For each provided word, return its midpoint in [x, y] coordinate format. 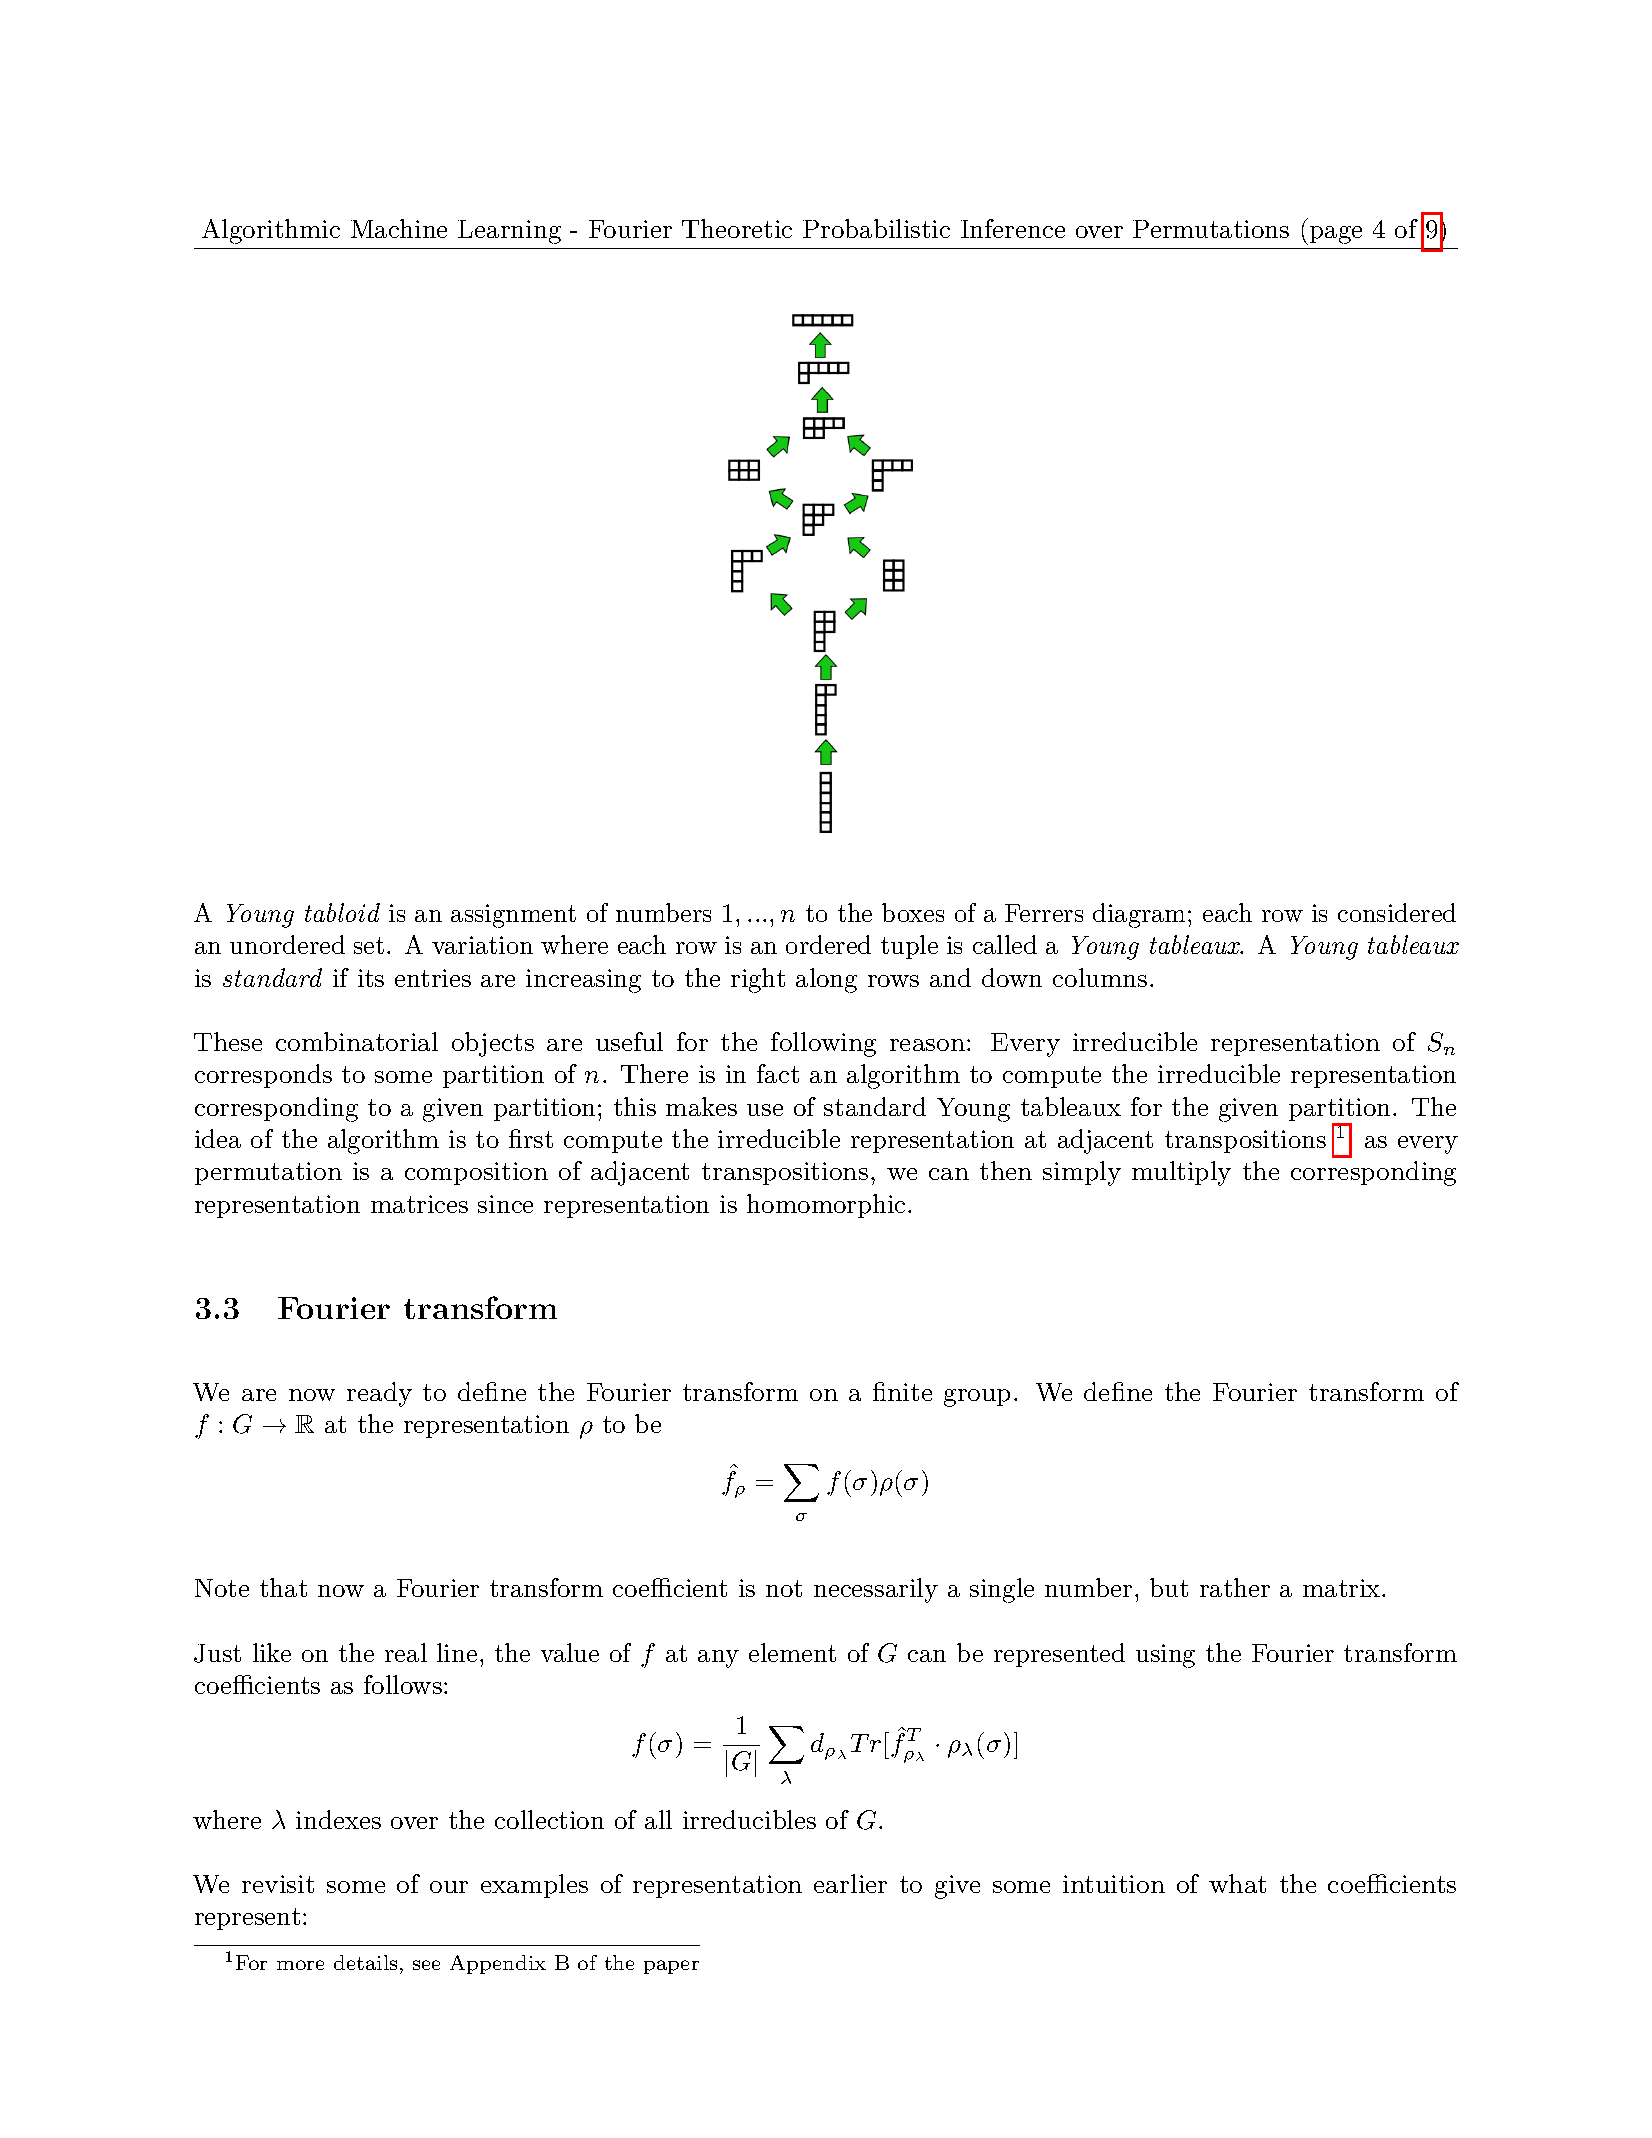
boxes [913, 912]
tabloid [342, 912]
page [1334, 235]
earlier [850, 1883]
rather [1235, 1587]
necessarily [876, 1590]
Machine [399, 228]
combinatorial [357, 1041]
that [283, 1587]
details [365, 1962]
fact [778, 1073]
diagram [1139, 915]
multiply [1181, 1173]
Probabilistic [876, 228]
